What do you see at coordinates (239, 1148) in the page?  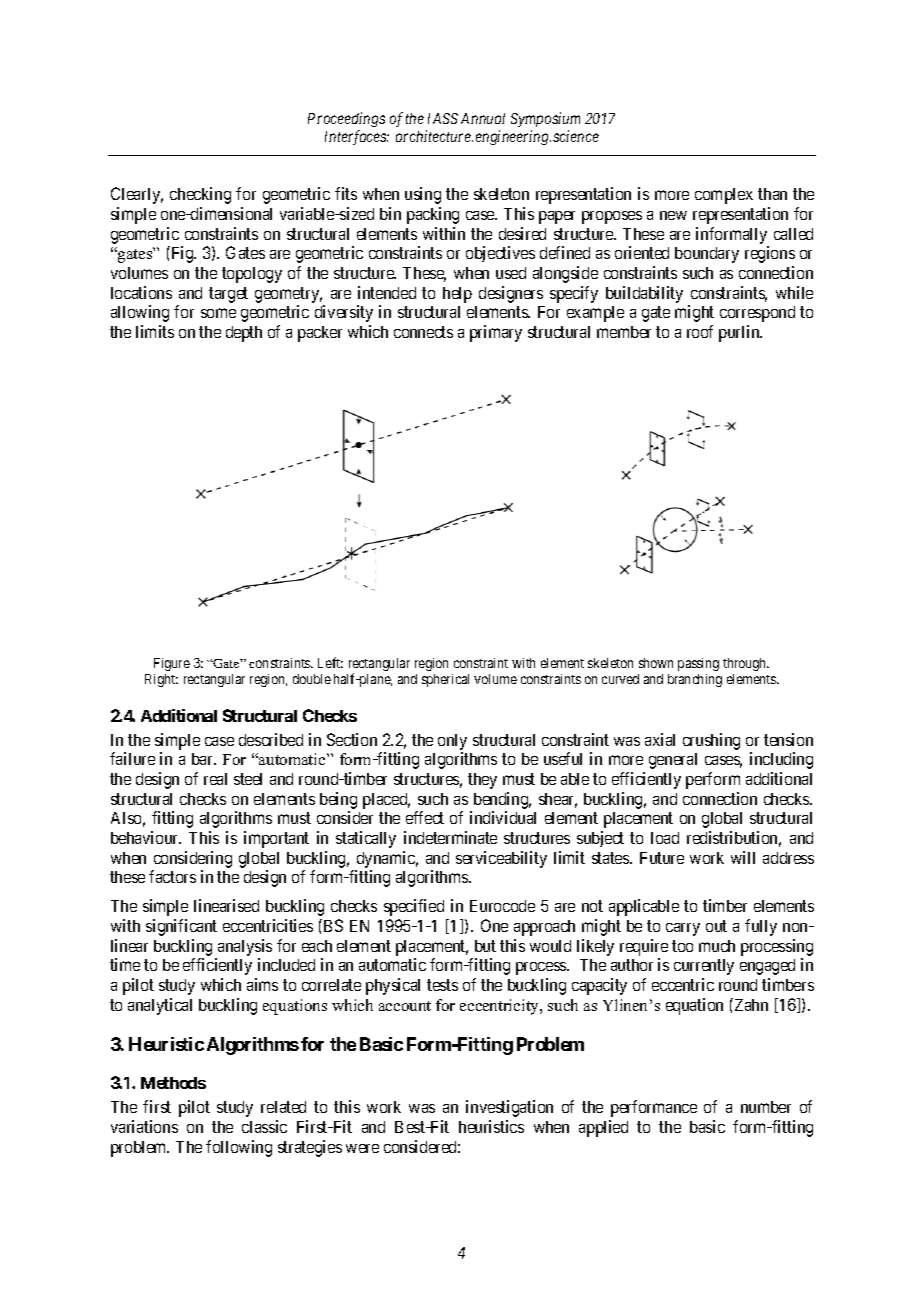 I see `following` at bounding box center [239, 1148].
